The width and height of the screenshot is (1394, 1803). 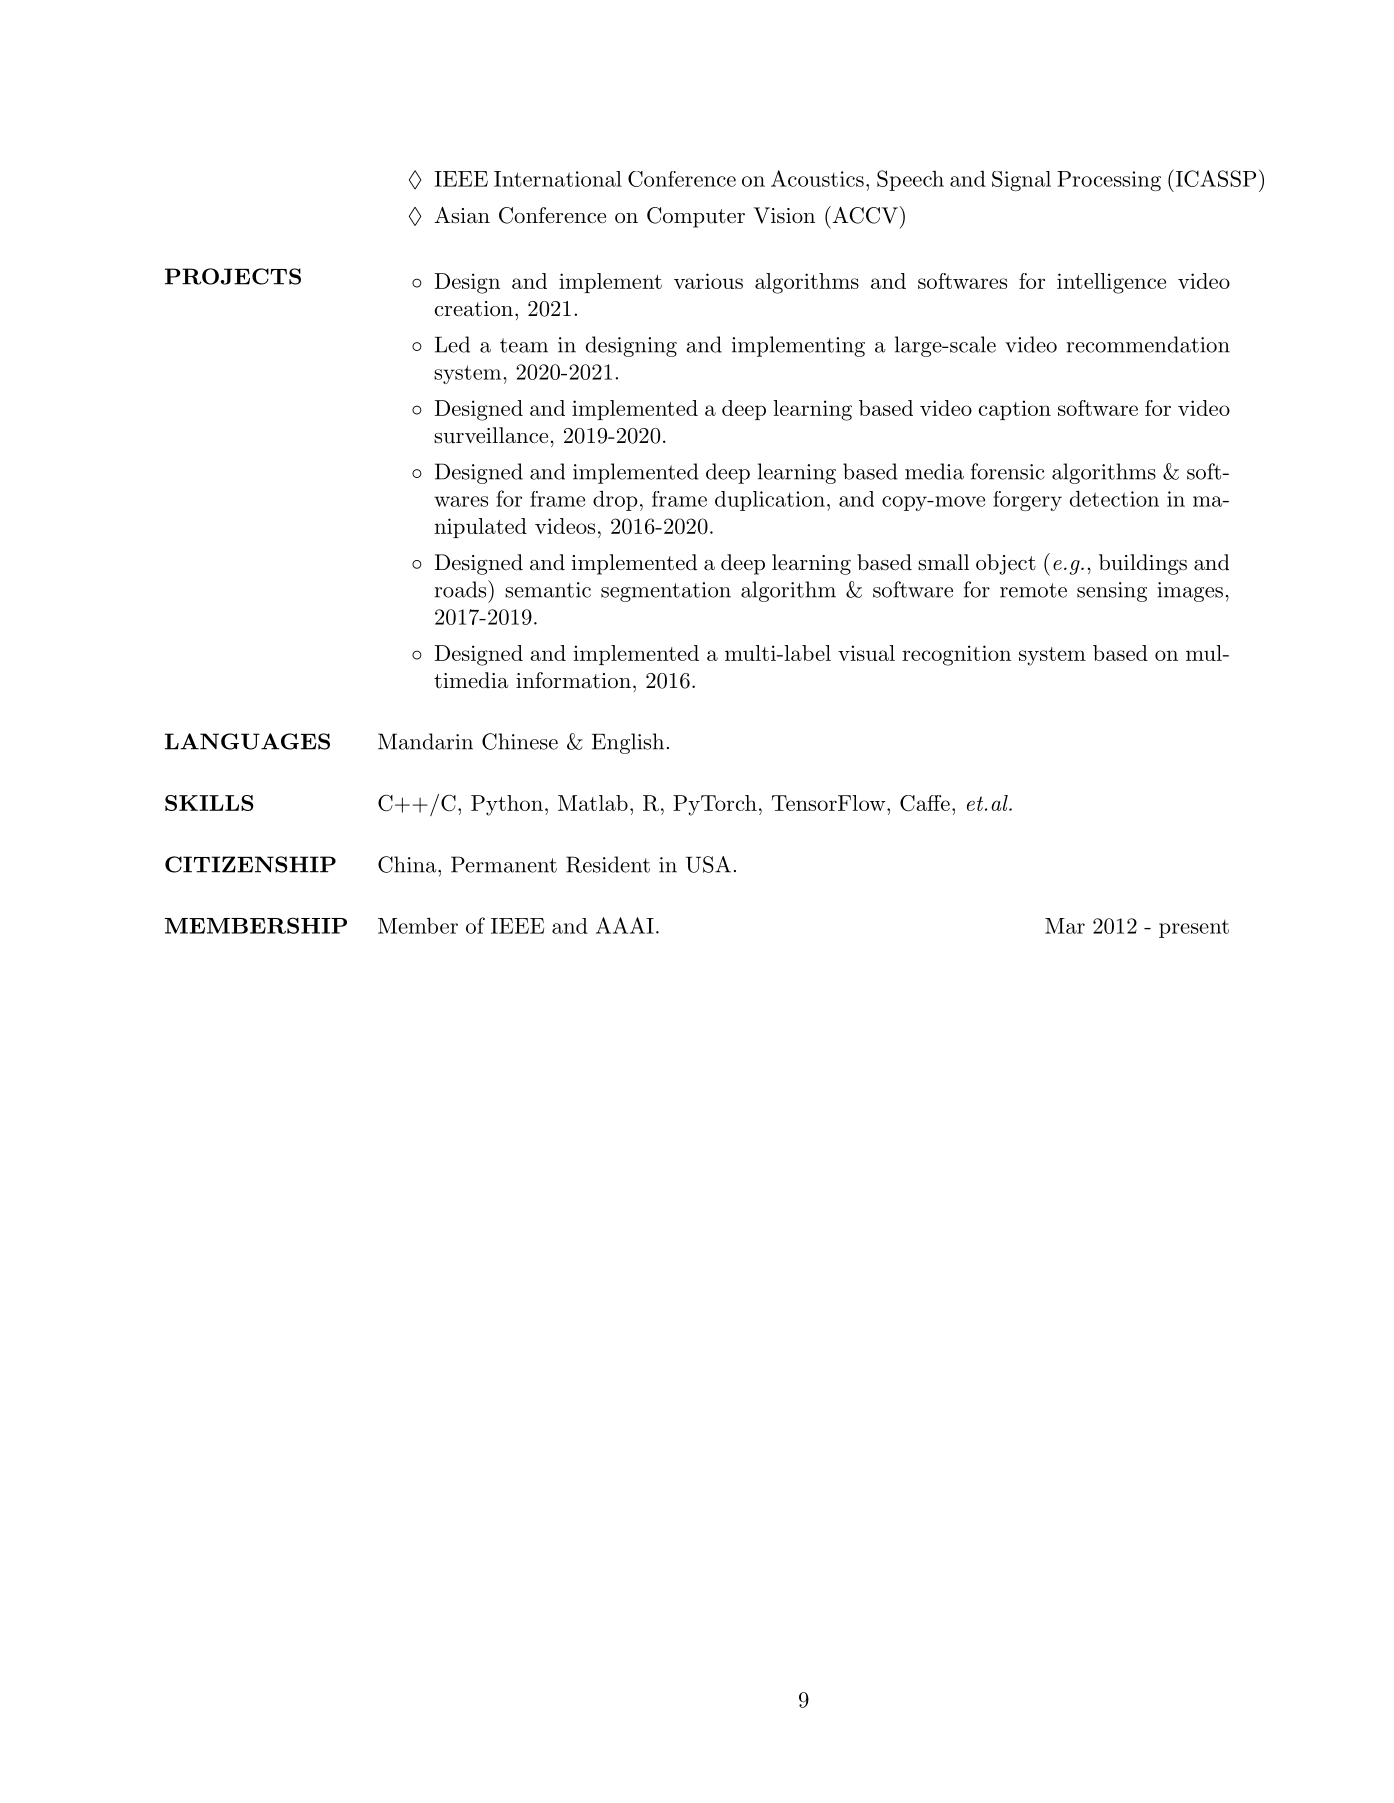 I want to click on USA, so click(x=708, y=864).
